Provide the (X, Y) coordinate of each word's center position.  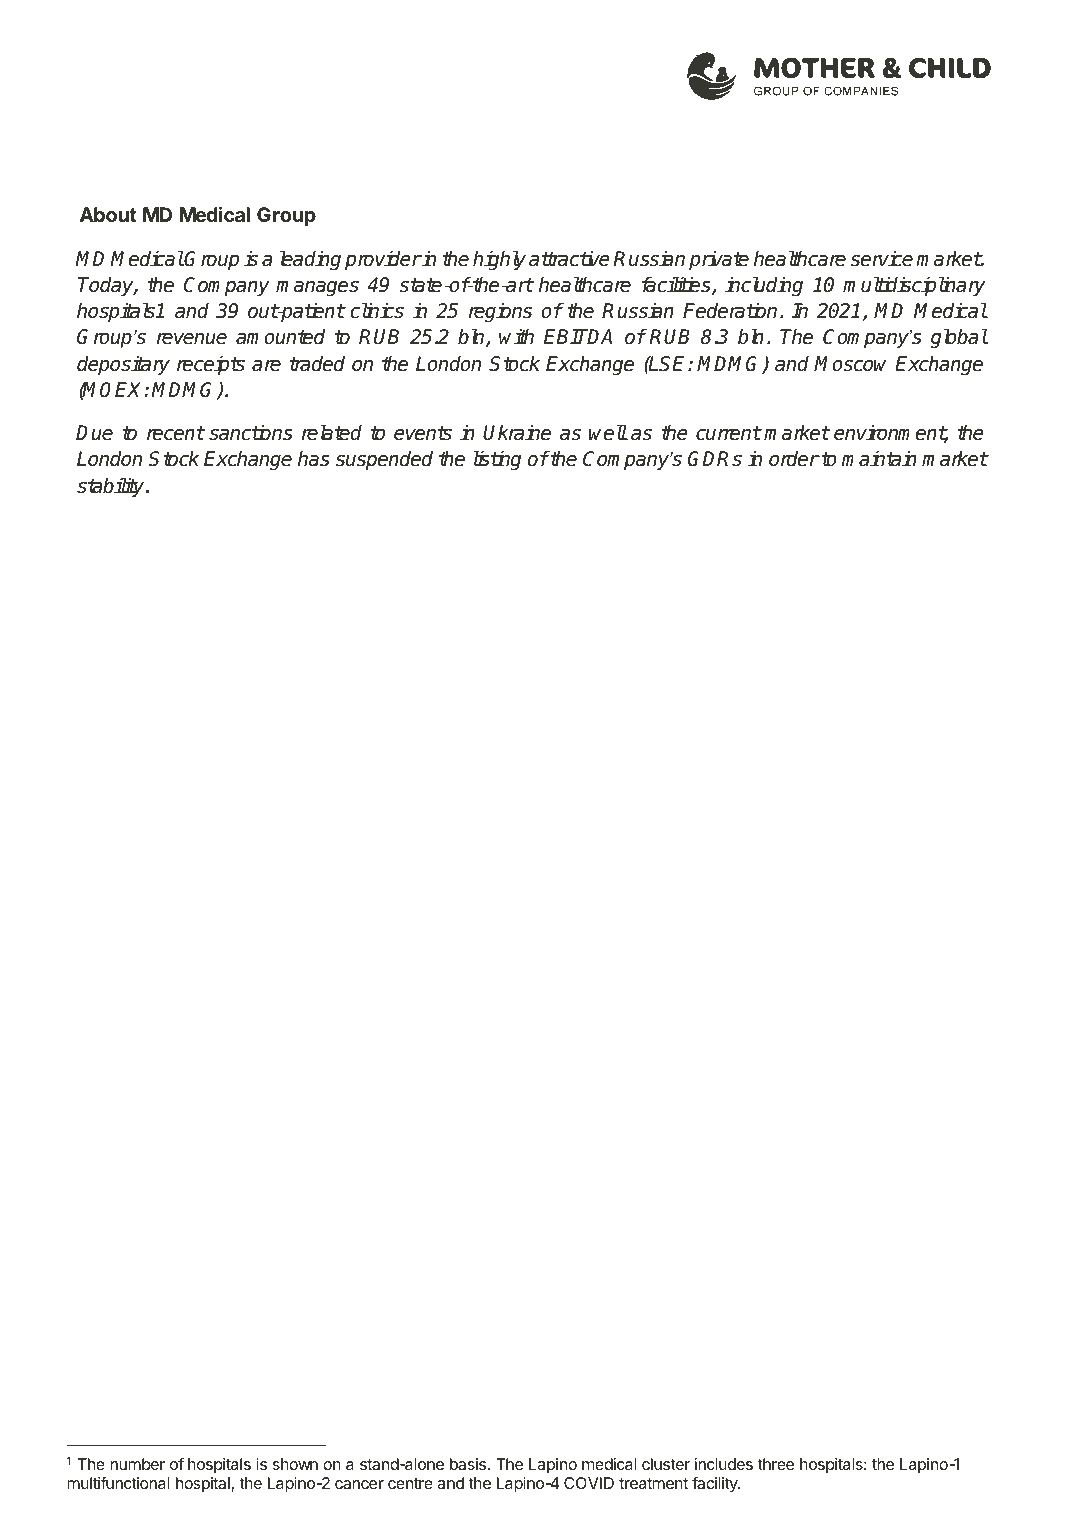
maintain (879, 459)
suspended (384, 460)
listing (497, 460)
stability (112, 487)
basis (468, 1464)
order (794, 459)
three (775, 1464)
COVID (589, 1483)
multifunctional (118, 1482)
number (137, 1464)
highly (499, 260)
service (882, 259)
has (314, 459)
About (108, 214)
